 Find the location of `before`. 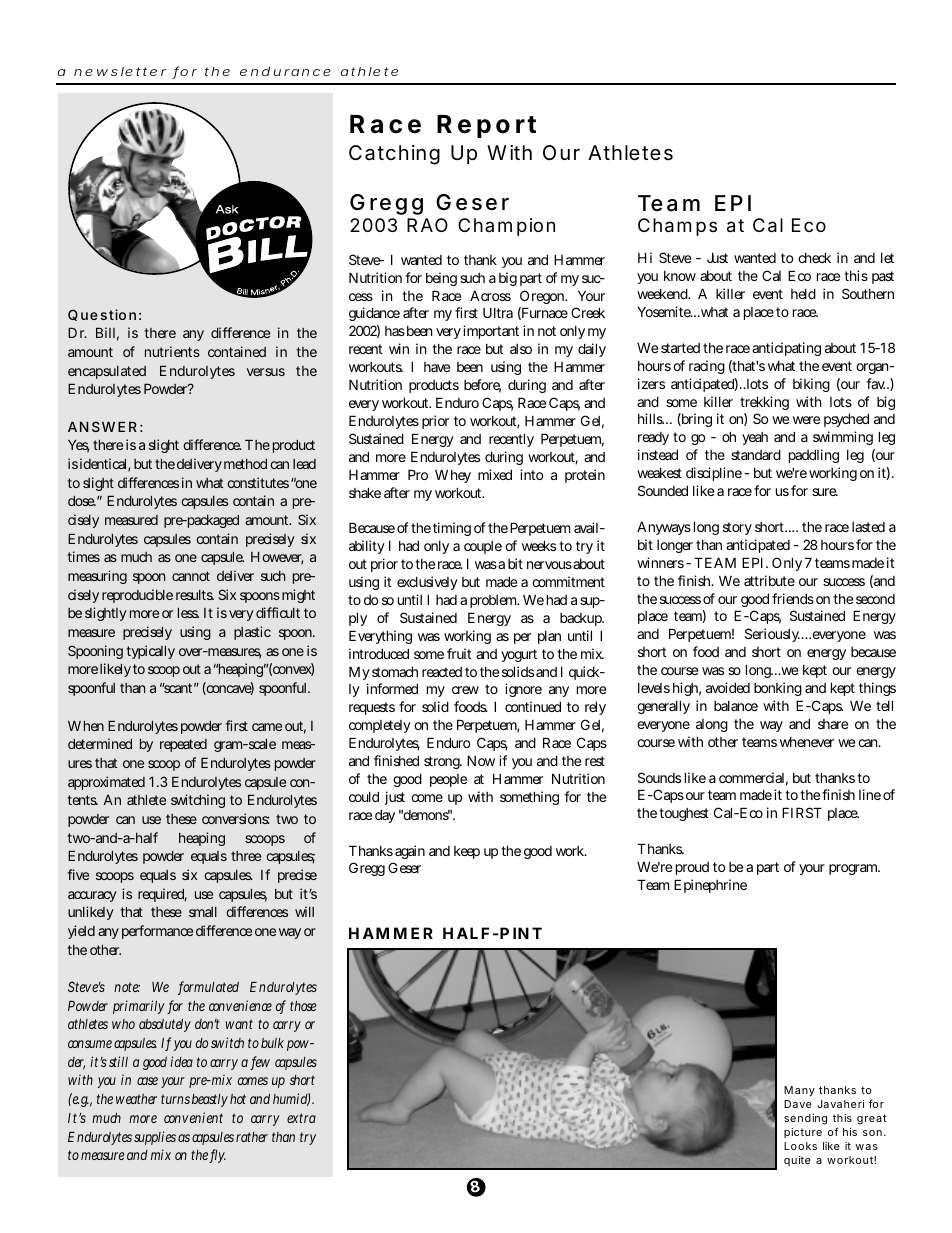

before is located at coordinates (482, 386).
